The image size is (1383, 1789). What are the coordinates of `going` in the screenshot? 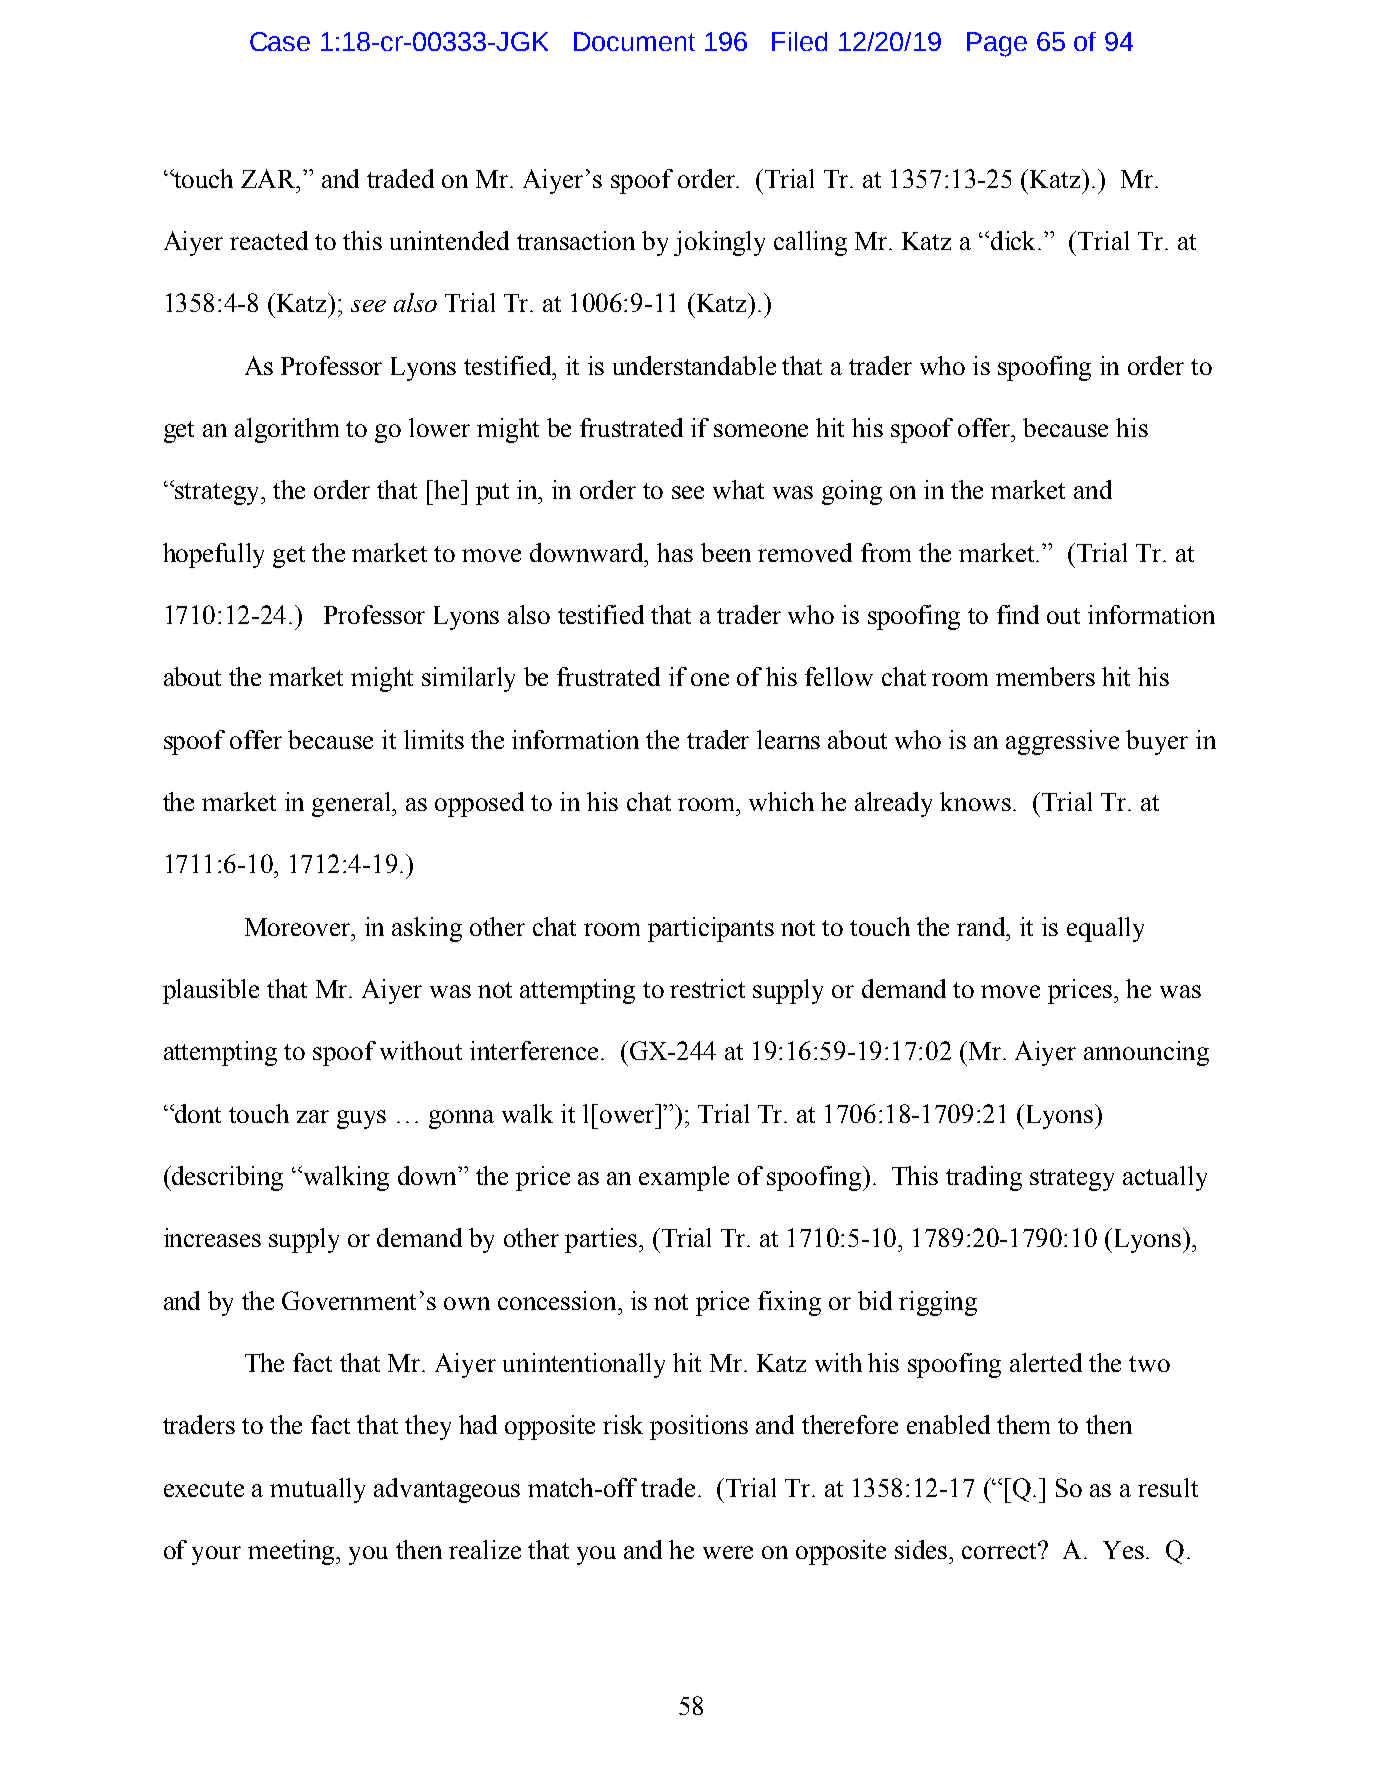 It's located at (852, 492).
